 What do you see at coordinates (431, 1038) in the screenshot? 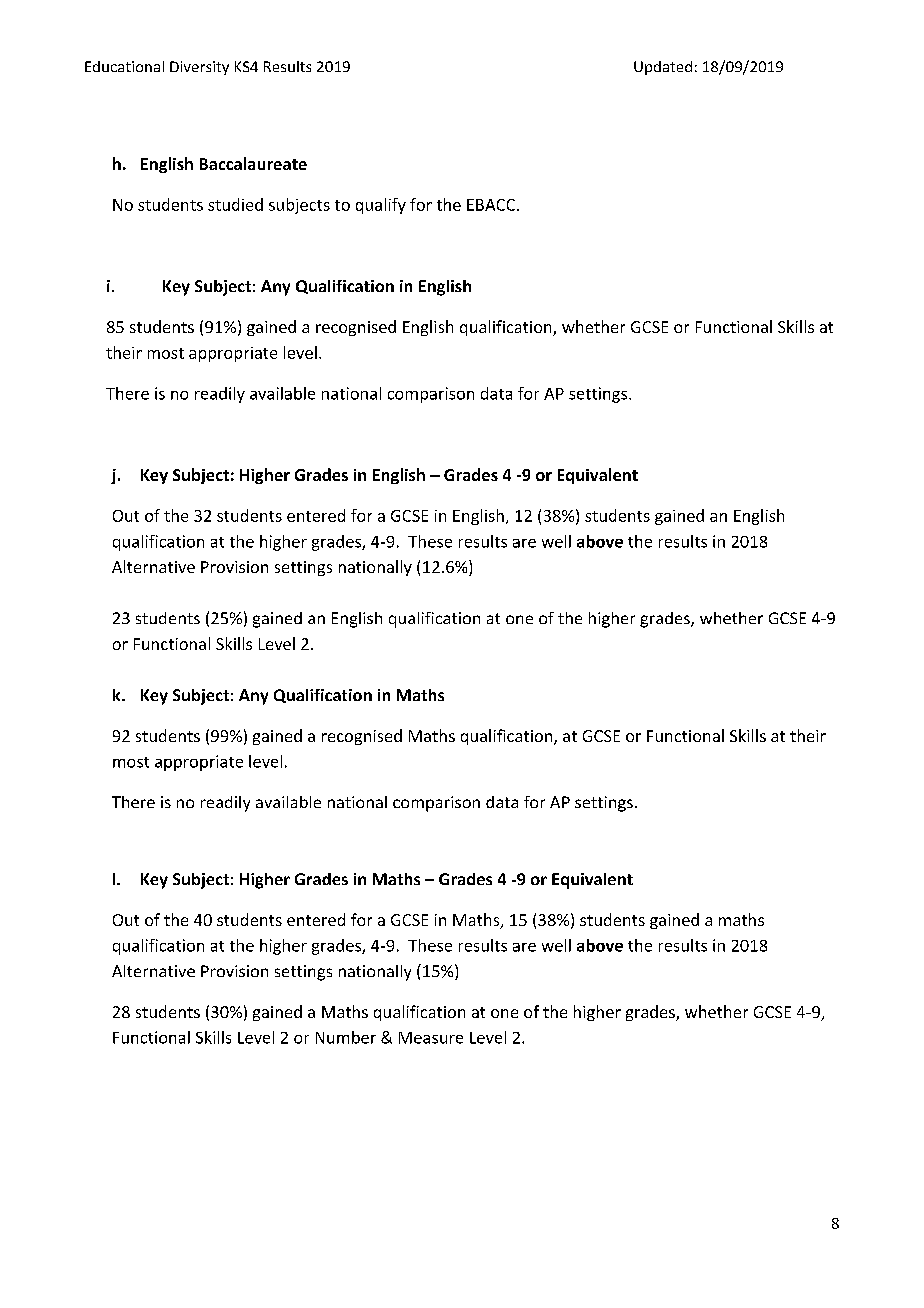
I see `Measure` at bounding box center [431, 1038].
